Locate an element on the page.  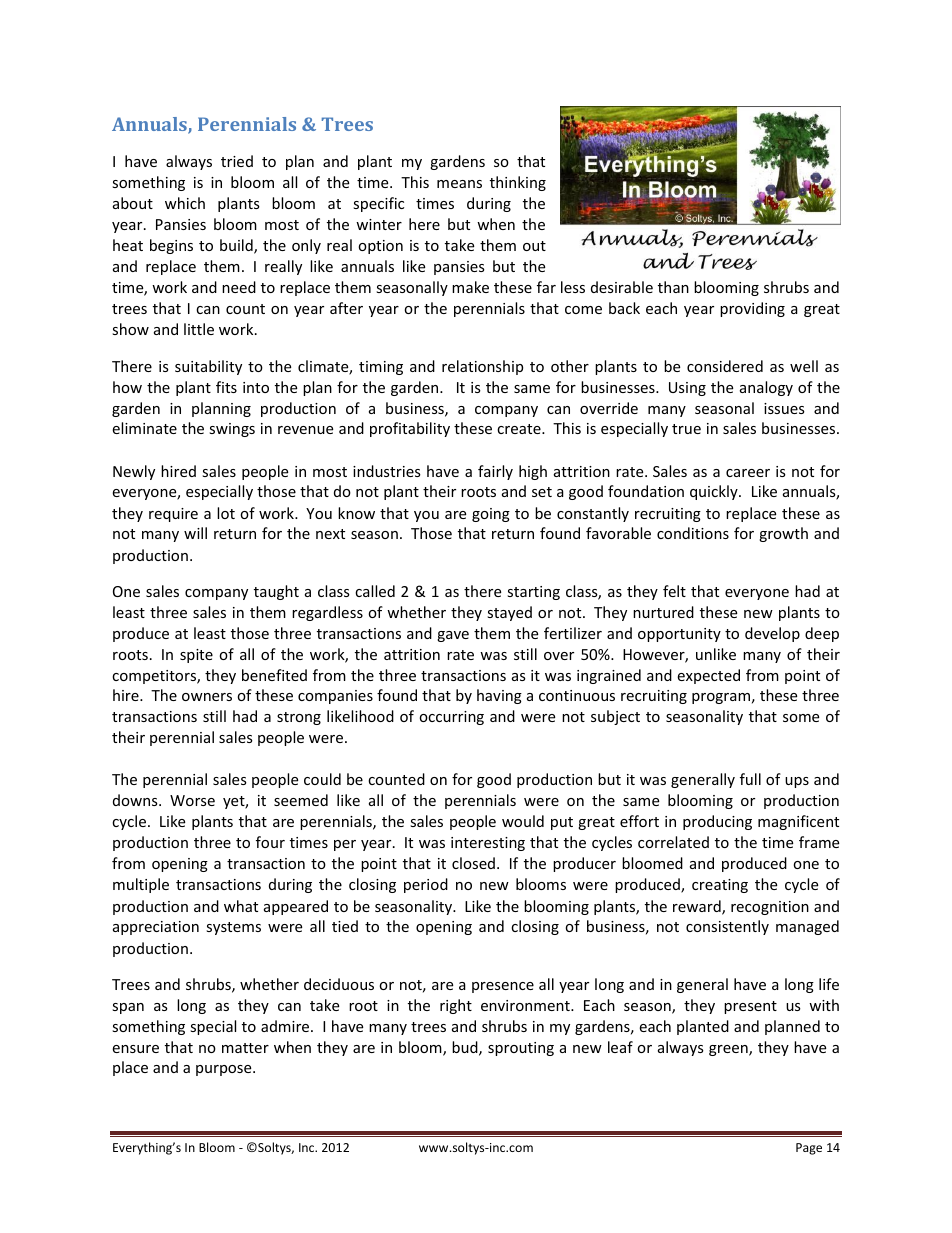
than is located at coordinates (673, 287).
